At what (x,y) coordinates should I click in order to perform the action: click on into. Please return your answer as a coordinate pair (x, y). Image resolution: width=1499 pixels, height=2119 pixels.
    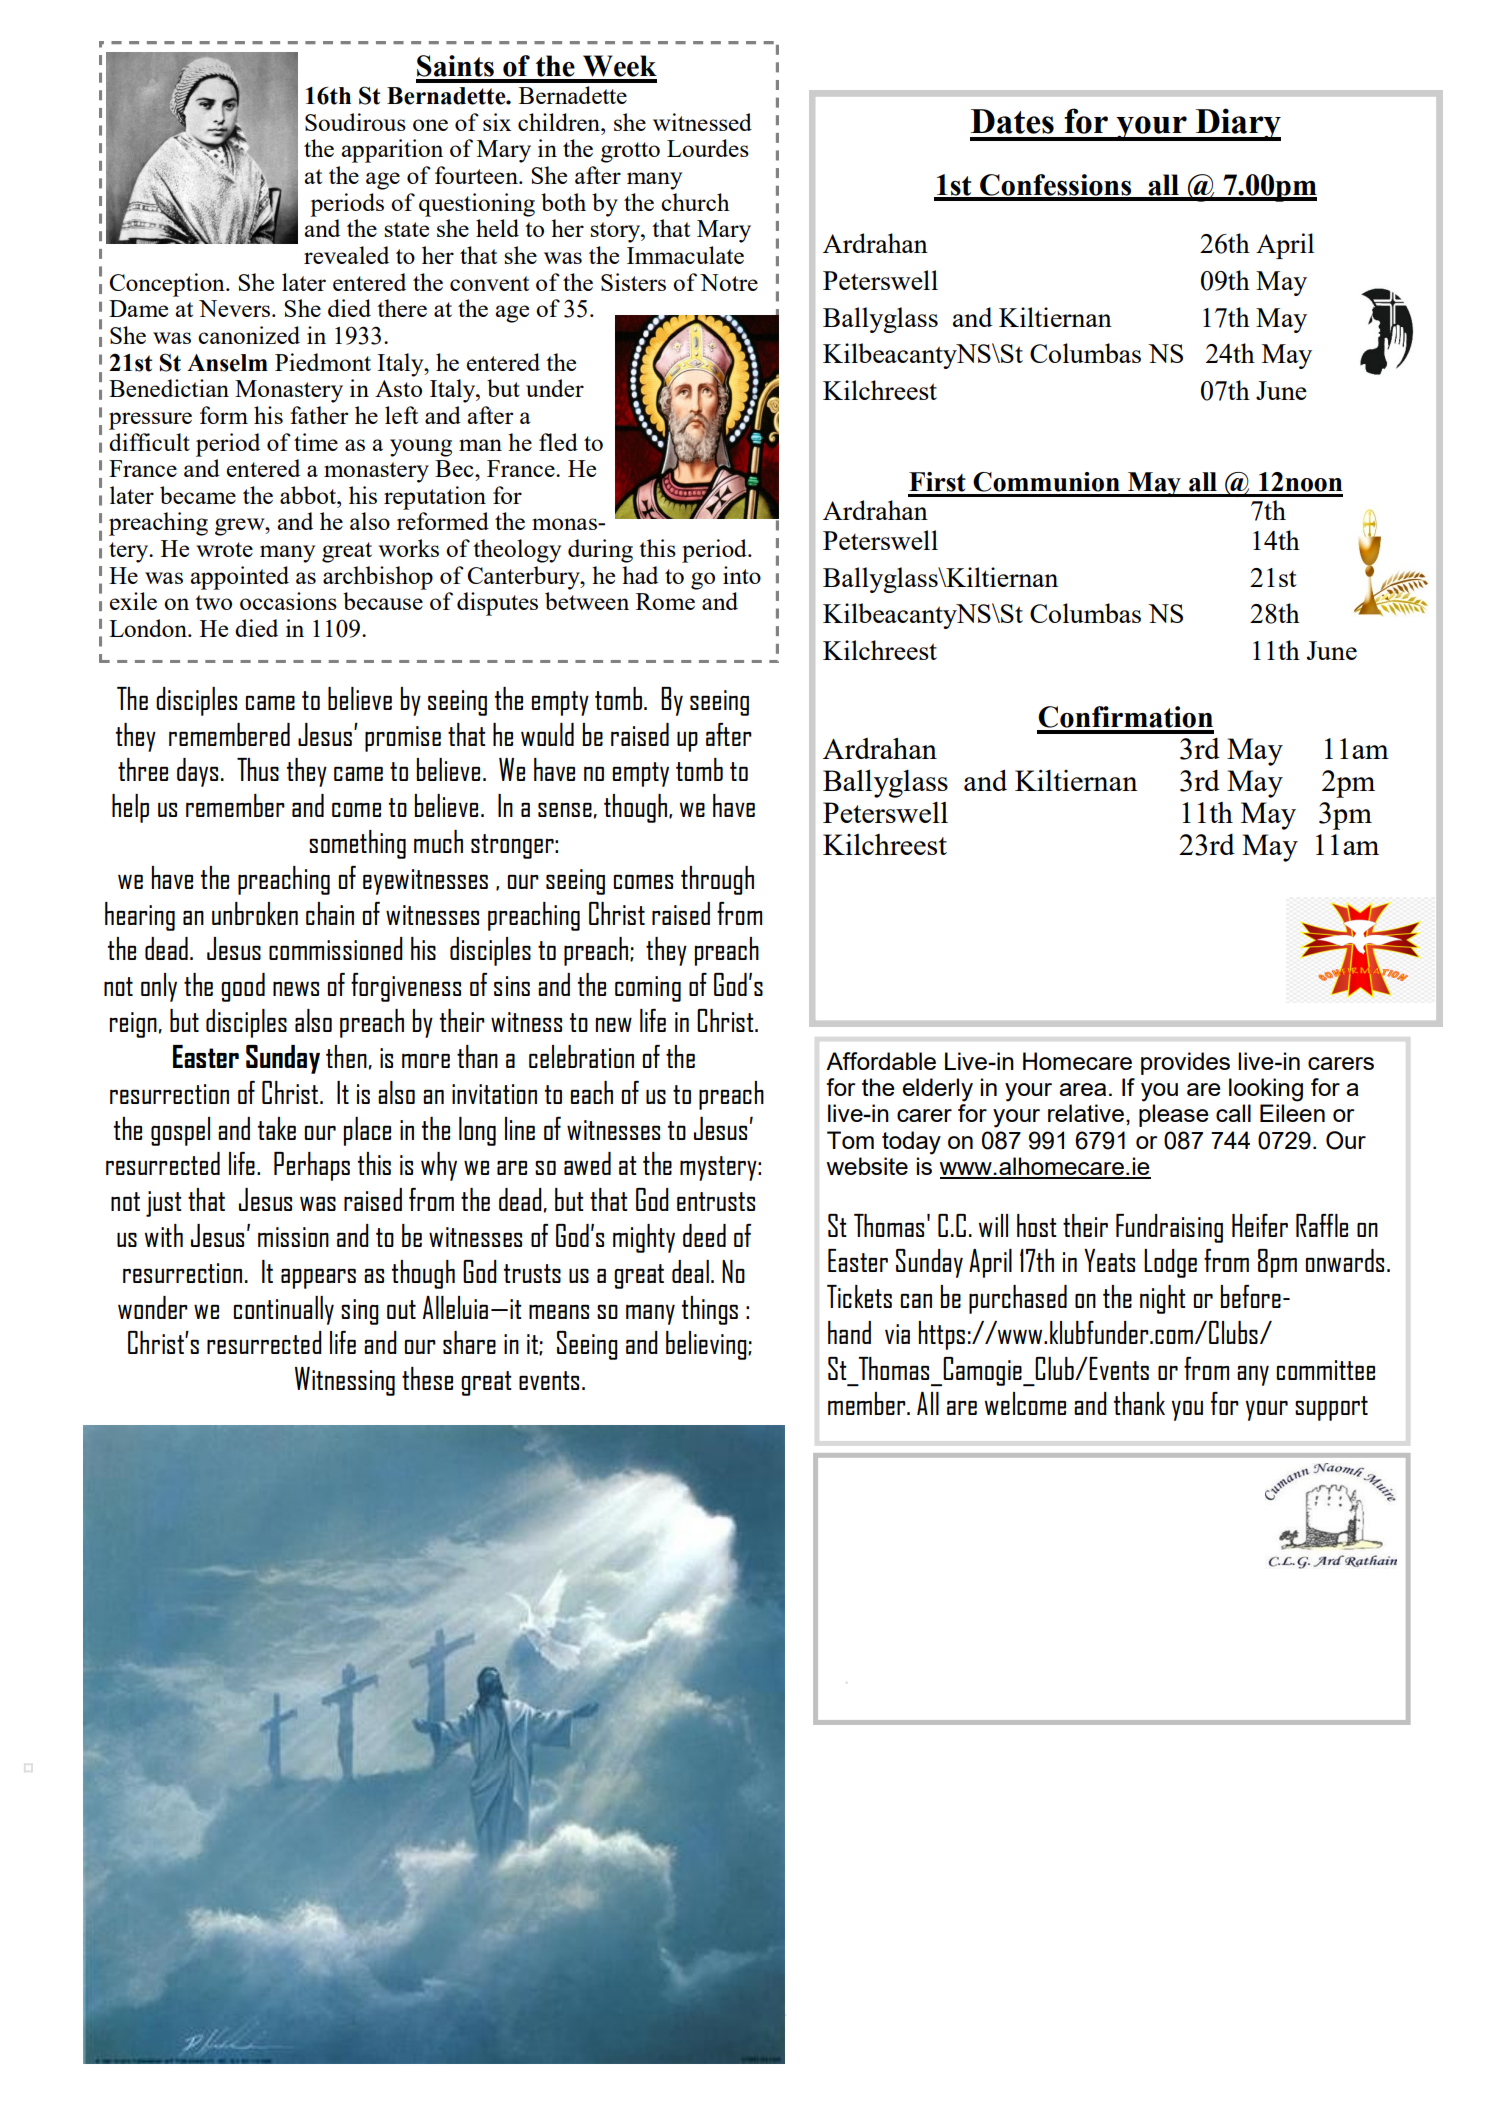
    Looking at the image, I should click on (742, 575).
